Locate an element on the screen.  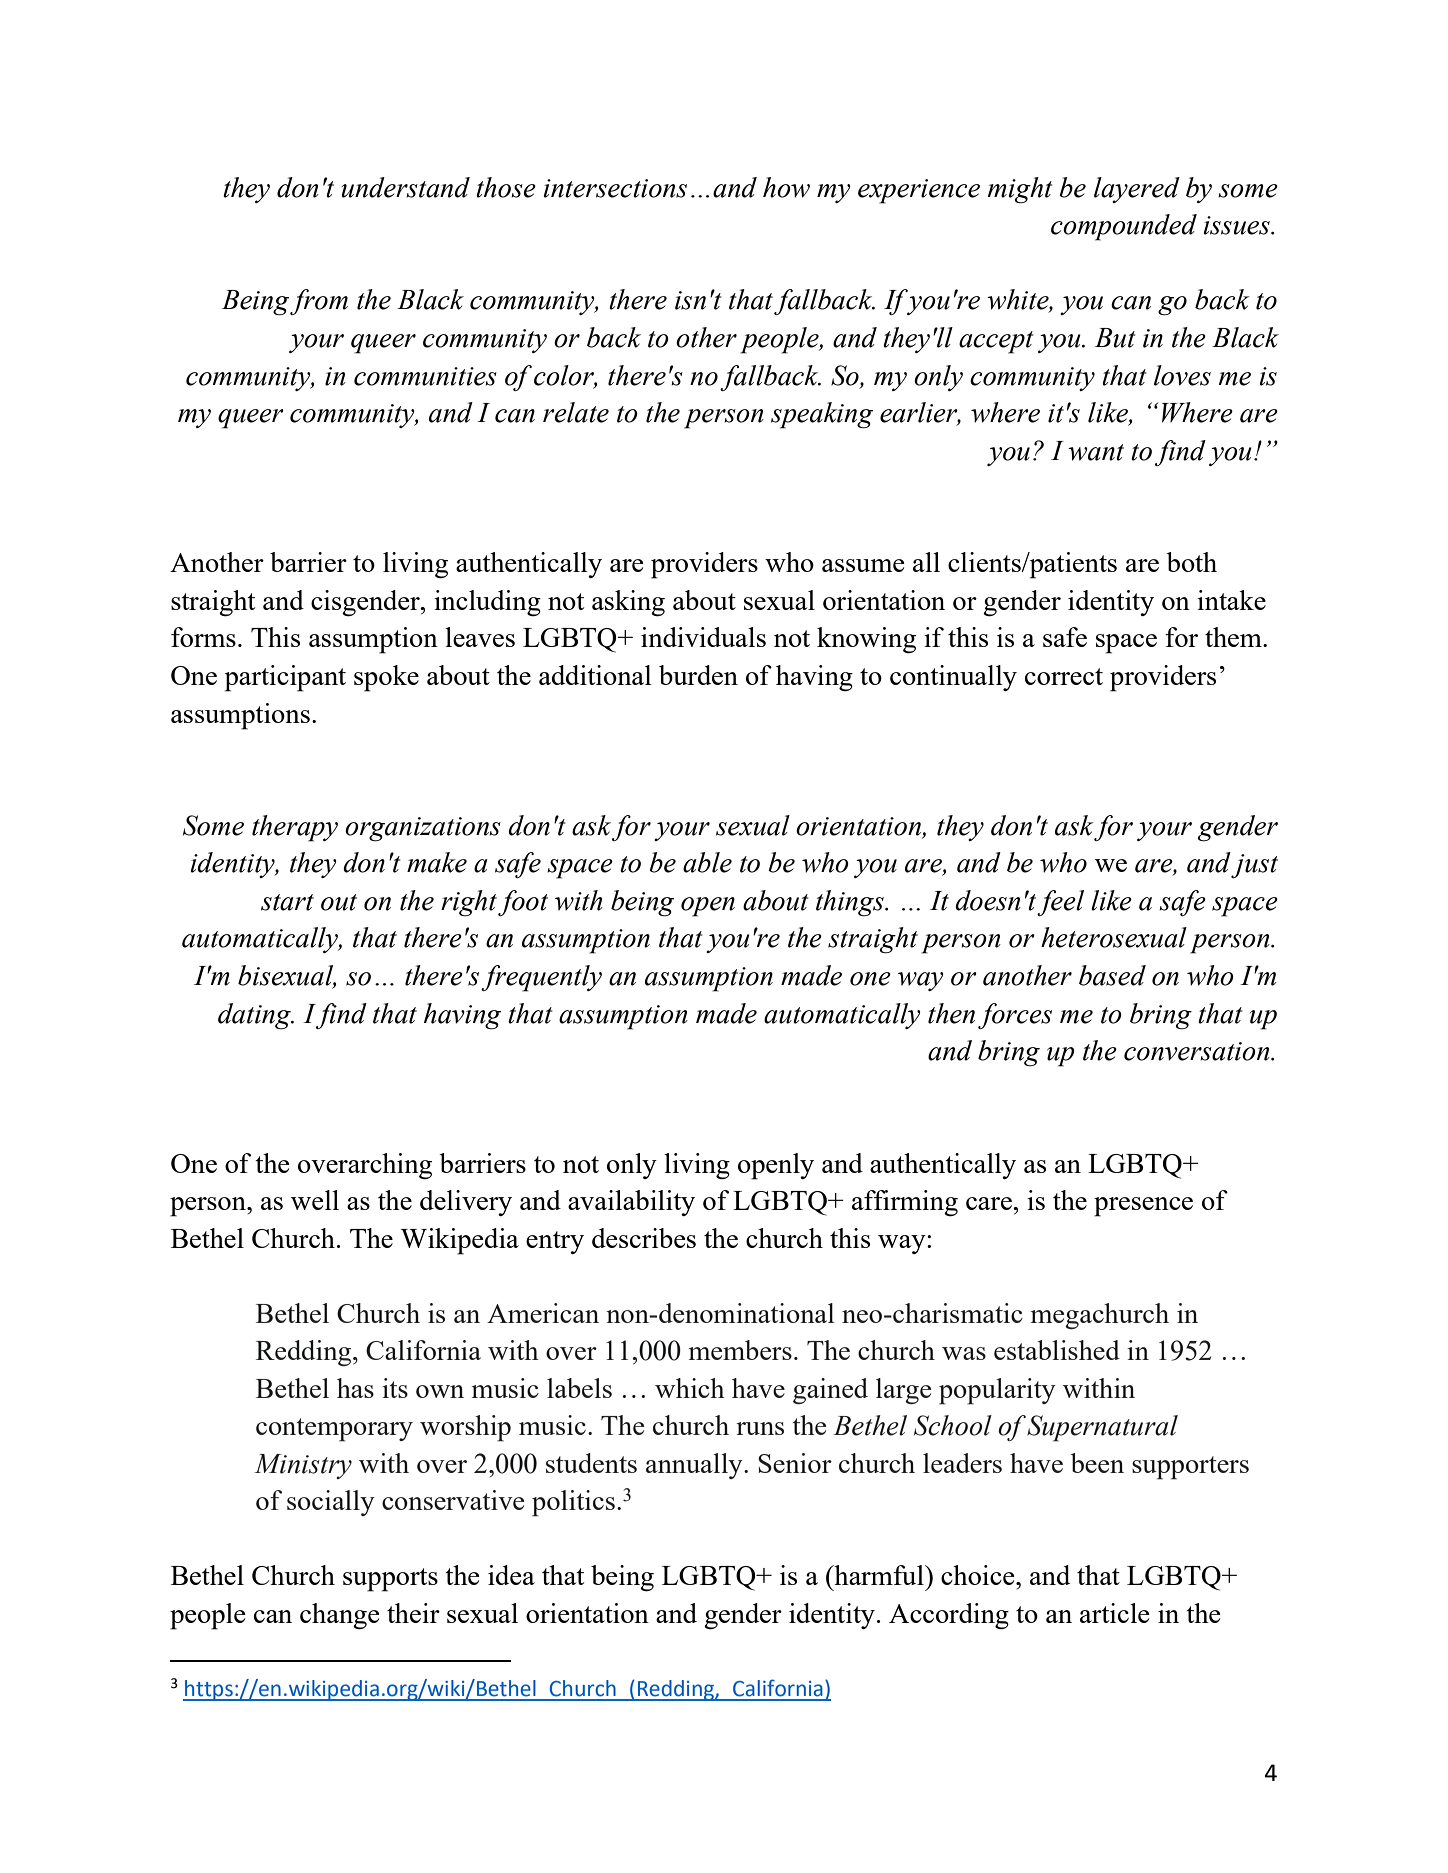
presence is located at coordinates (1143, 1207).
